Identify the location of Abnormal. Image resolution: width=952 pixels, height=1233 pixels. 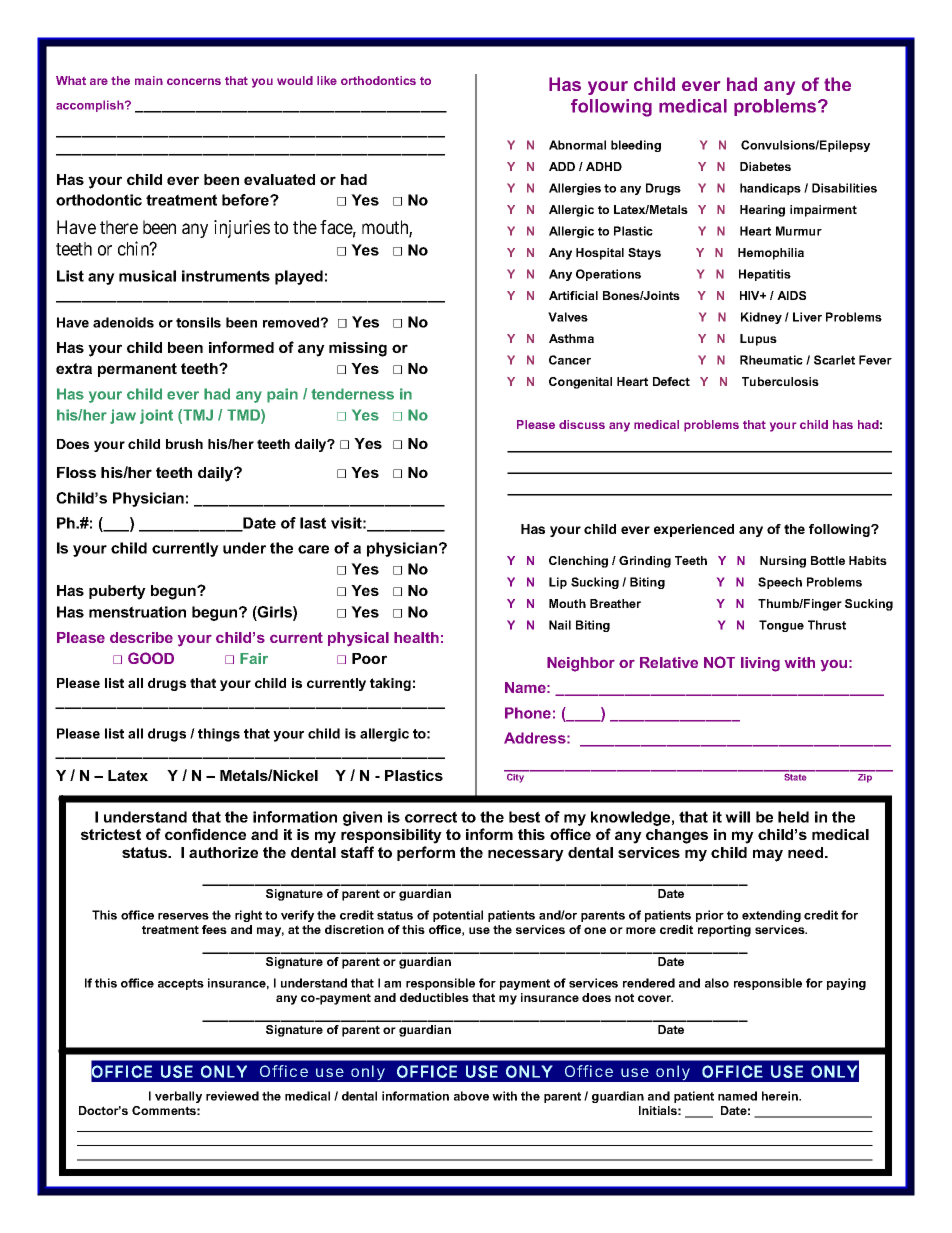
(577, 145).
